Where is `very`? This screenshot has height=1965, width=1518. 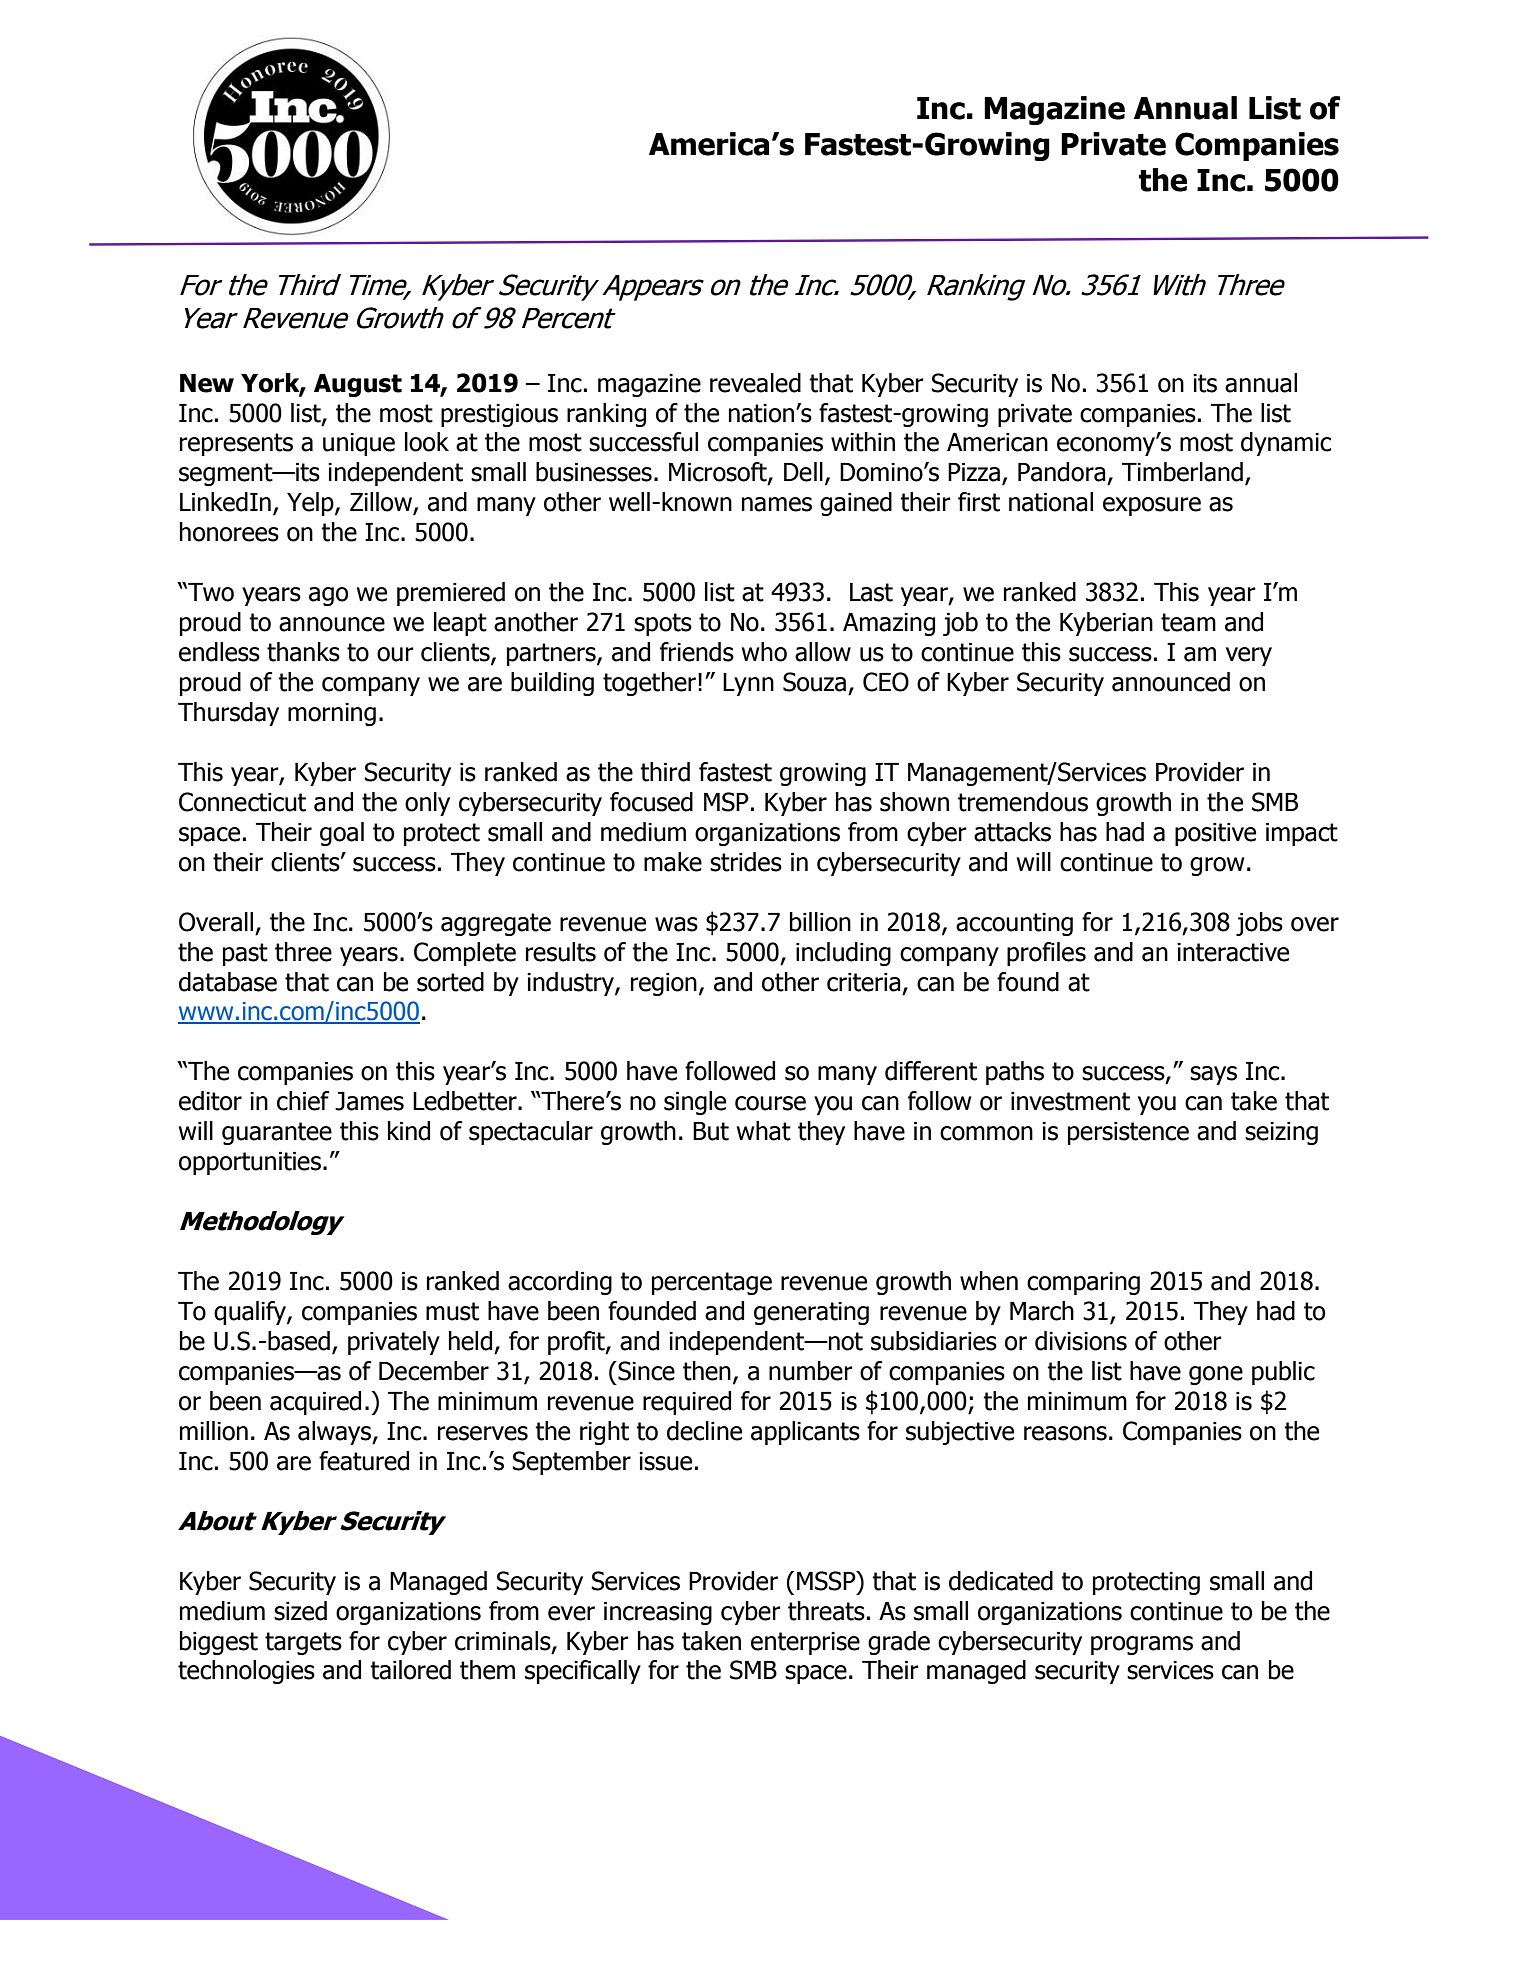 very is located at coordinates (1249, 656).
